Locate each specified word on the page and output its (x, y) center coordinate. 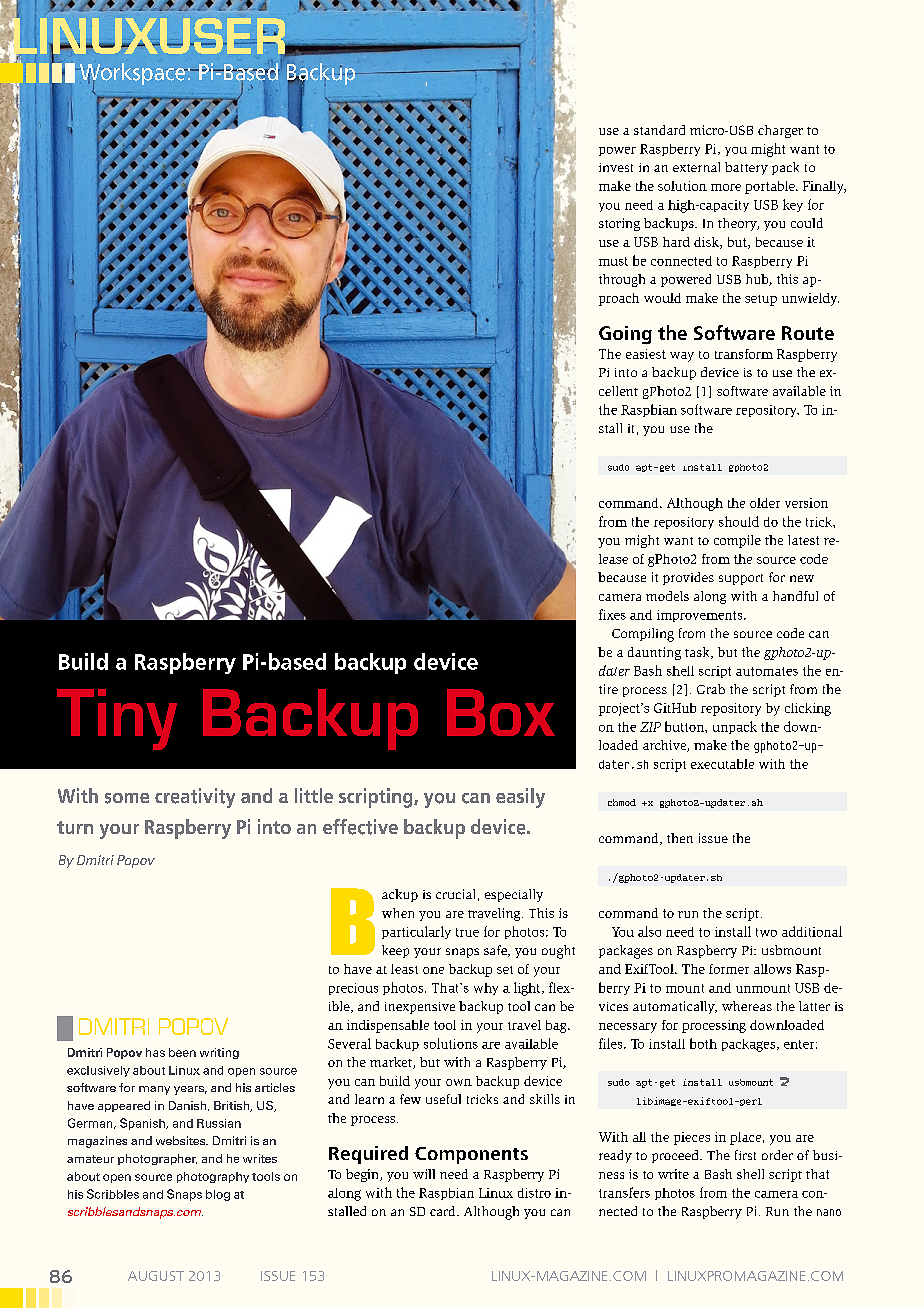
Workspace (132, 75)
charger (780, 131)
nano (829, 1212)
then (680, 838)
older (765, 503)
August (156, 1276)
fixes (612, 614)
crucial (455, 894)
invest (616, 167)
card (444, 1211)
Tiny (117, 719)
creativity (195, 798)
